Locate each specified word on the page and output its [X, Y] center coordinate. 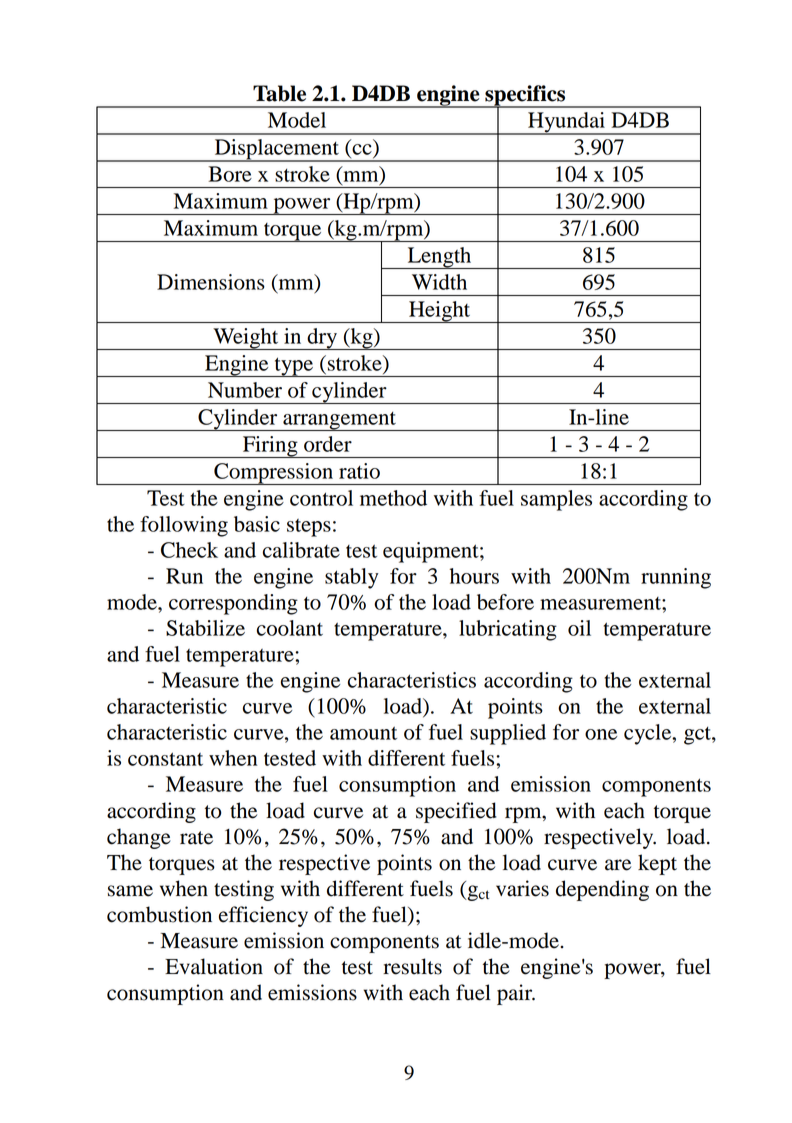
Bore [230, 174]
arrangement [339, 421]
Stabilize [205, 628]
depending [602, 890]
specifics [525, 96]
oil [579, 628]
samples [556, 500]
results [412, 966]
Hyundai [566, 123]
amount [363, 733]
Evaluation [214, 966]
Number [245, 390]
